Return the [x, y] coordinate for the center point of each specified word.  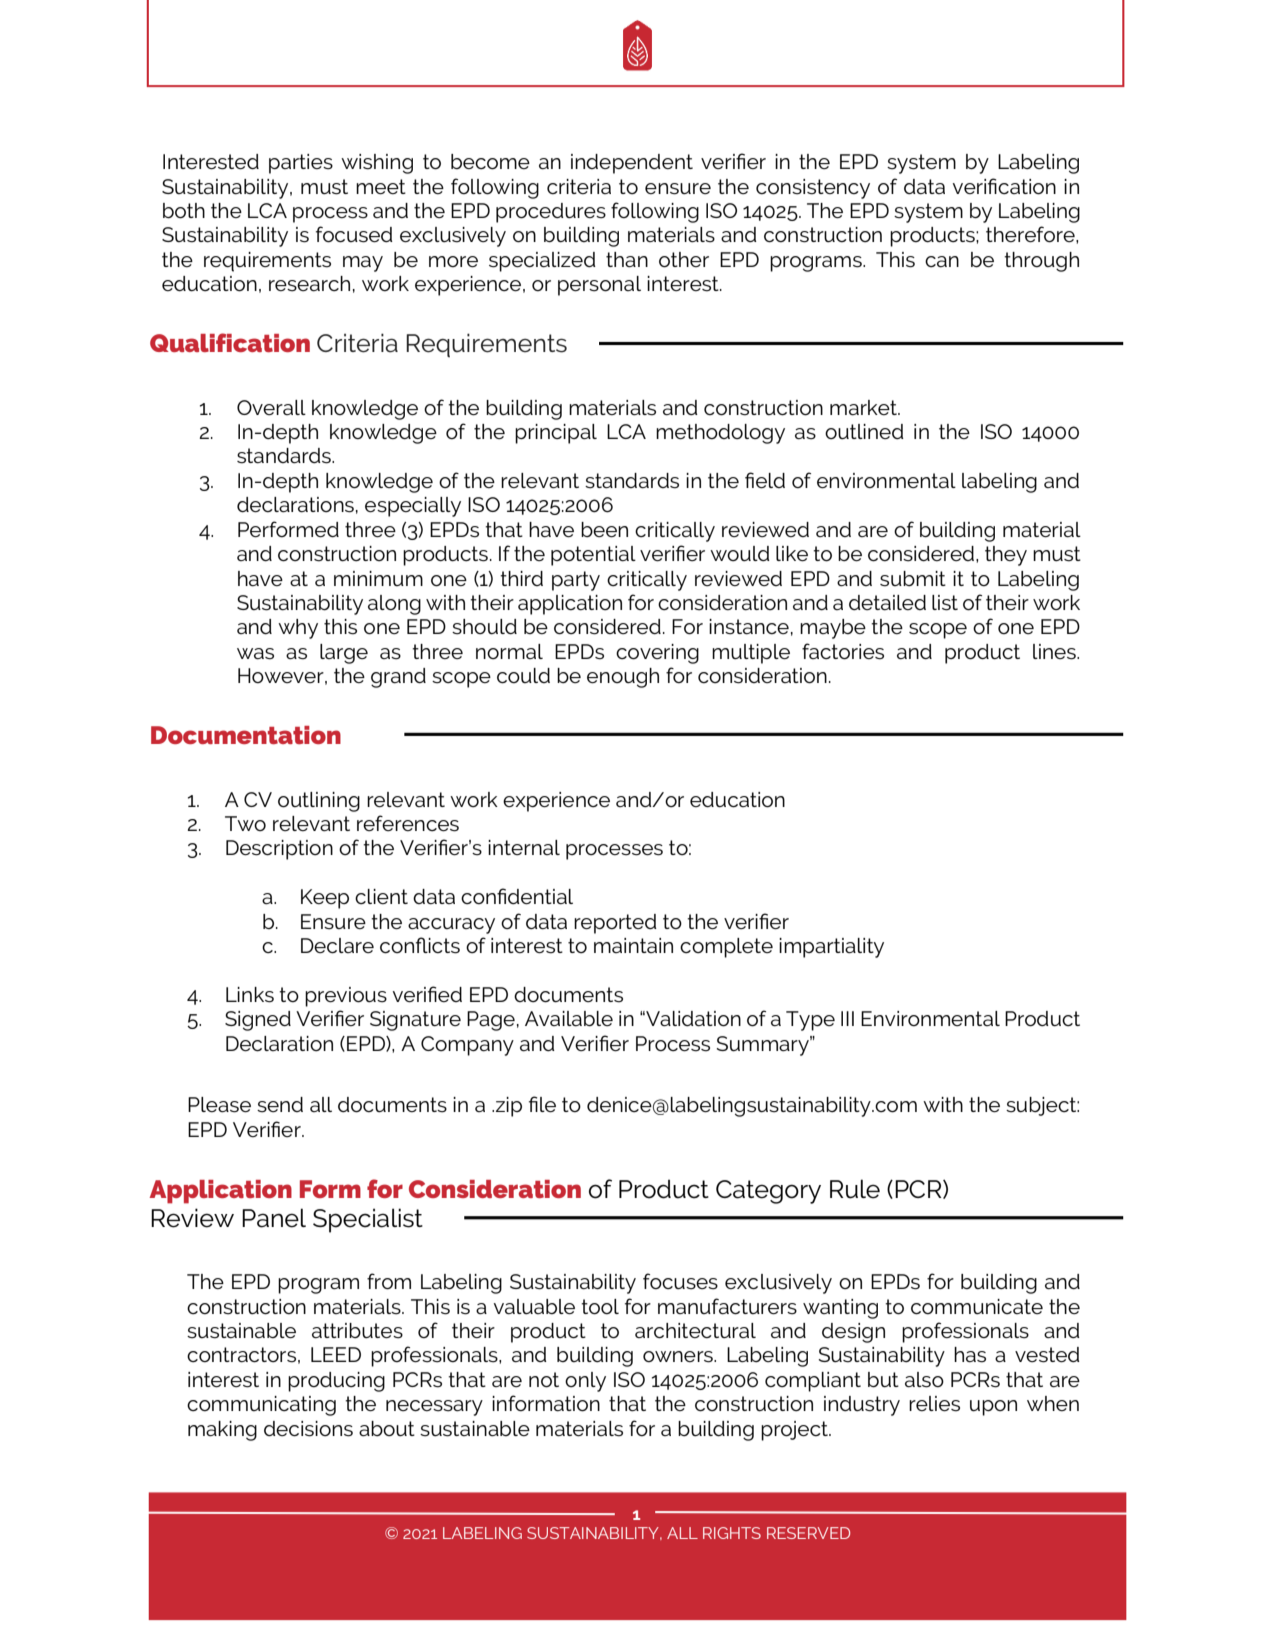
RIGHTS [732, 1533]
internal [524, 847]
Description [279, 850]
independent [632, 164]
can [942, 262]
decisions [308, 1429]
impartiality [831, 948]
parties [301, 164]
